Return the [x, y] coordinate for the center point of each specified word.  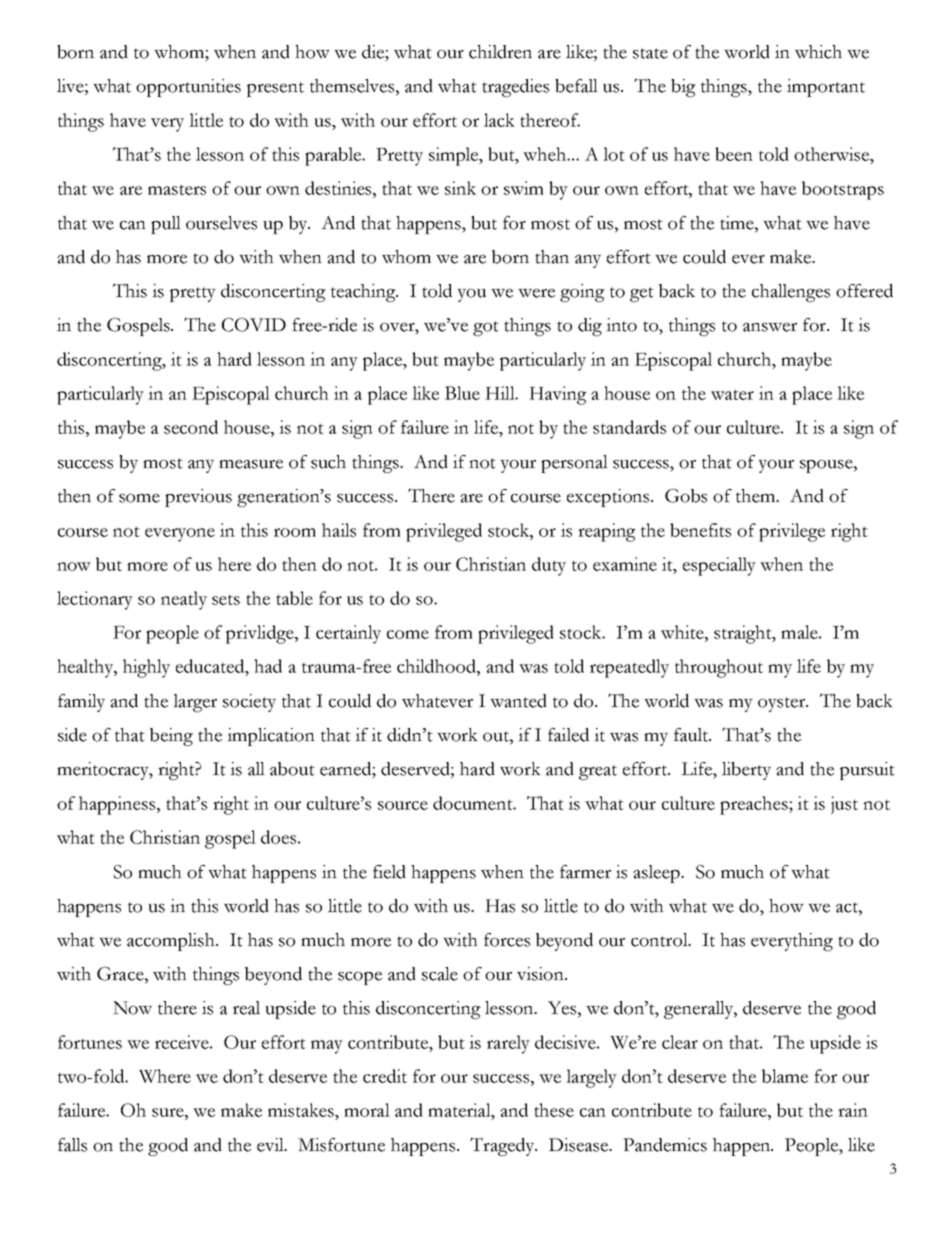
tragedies [515, 88]
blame [785, 1076]
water [732, 394]
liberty [746, 771]
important [826, 88]
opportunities [188, 88]
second [191, 427]
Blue [462, 393]
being [171, 737]
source [403, 805]
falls [72, 1145]
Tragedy [503, 1146]
